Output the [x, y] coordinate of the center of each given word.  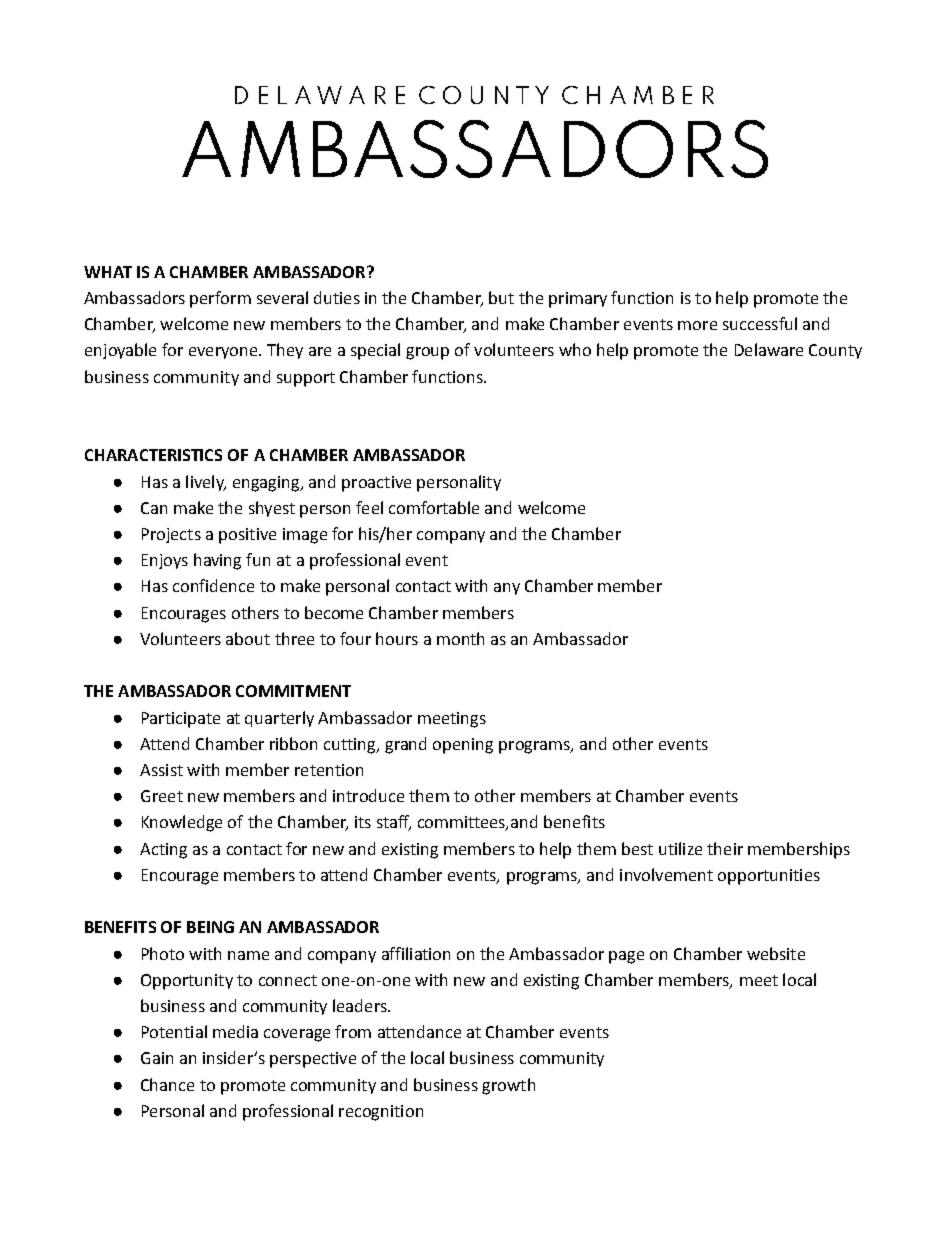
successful [760, 323]
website [776, 953]
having [217, 561]
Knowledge [182, 823]
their [725, 848]
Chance [167, 1084]
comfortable [434, 507]
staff [394, 823]
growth [508, 1086]
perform [220, 299]
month [460, 638]
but [501, 297]
